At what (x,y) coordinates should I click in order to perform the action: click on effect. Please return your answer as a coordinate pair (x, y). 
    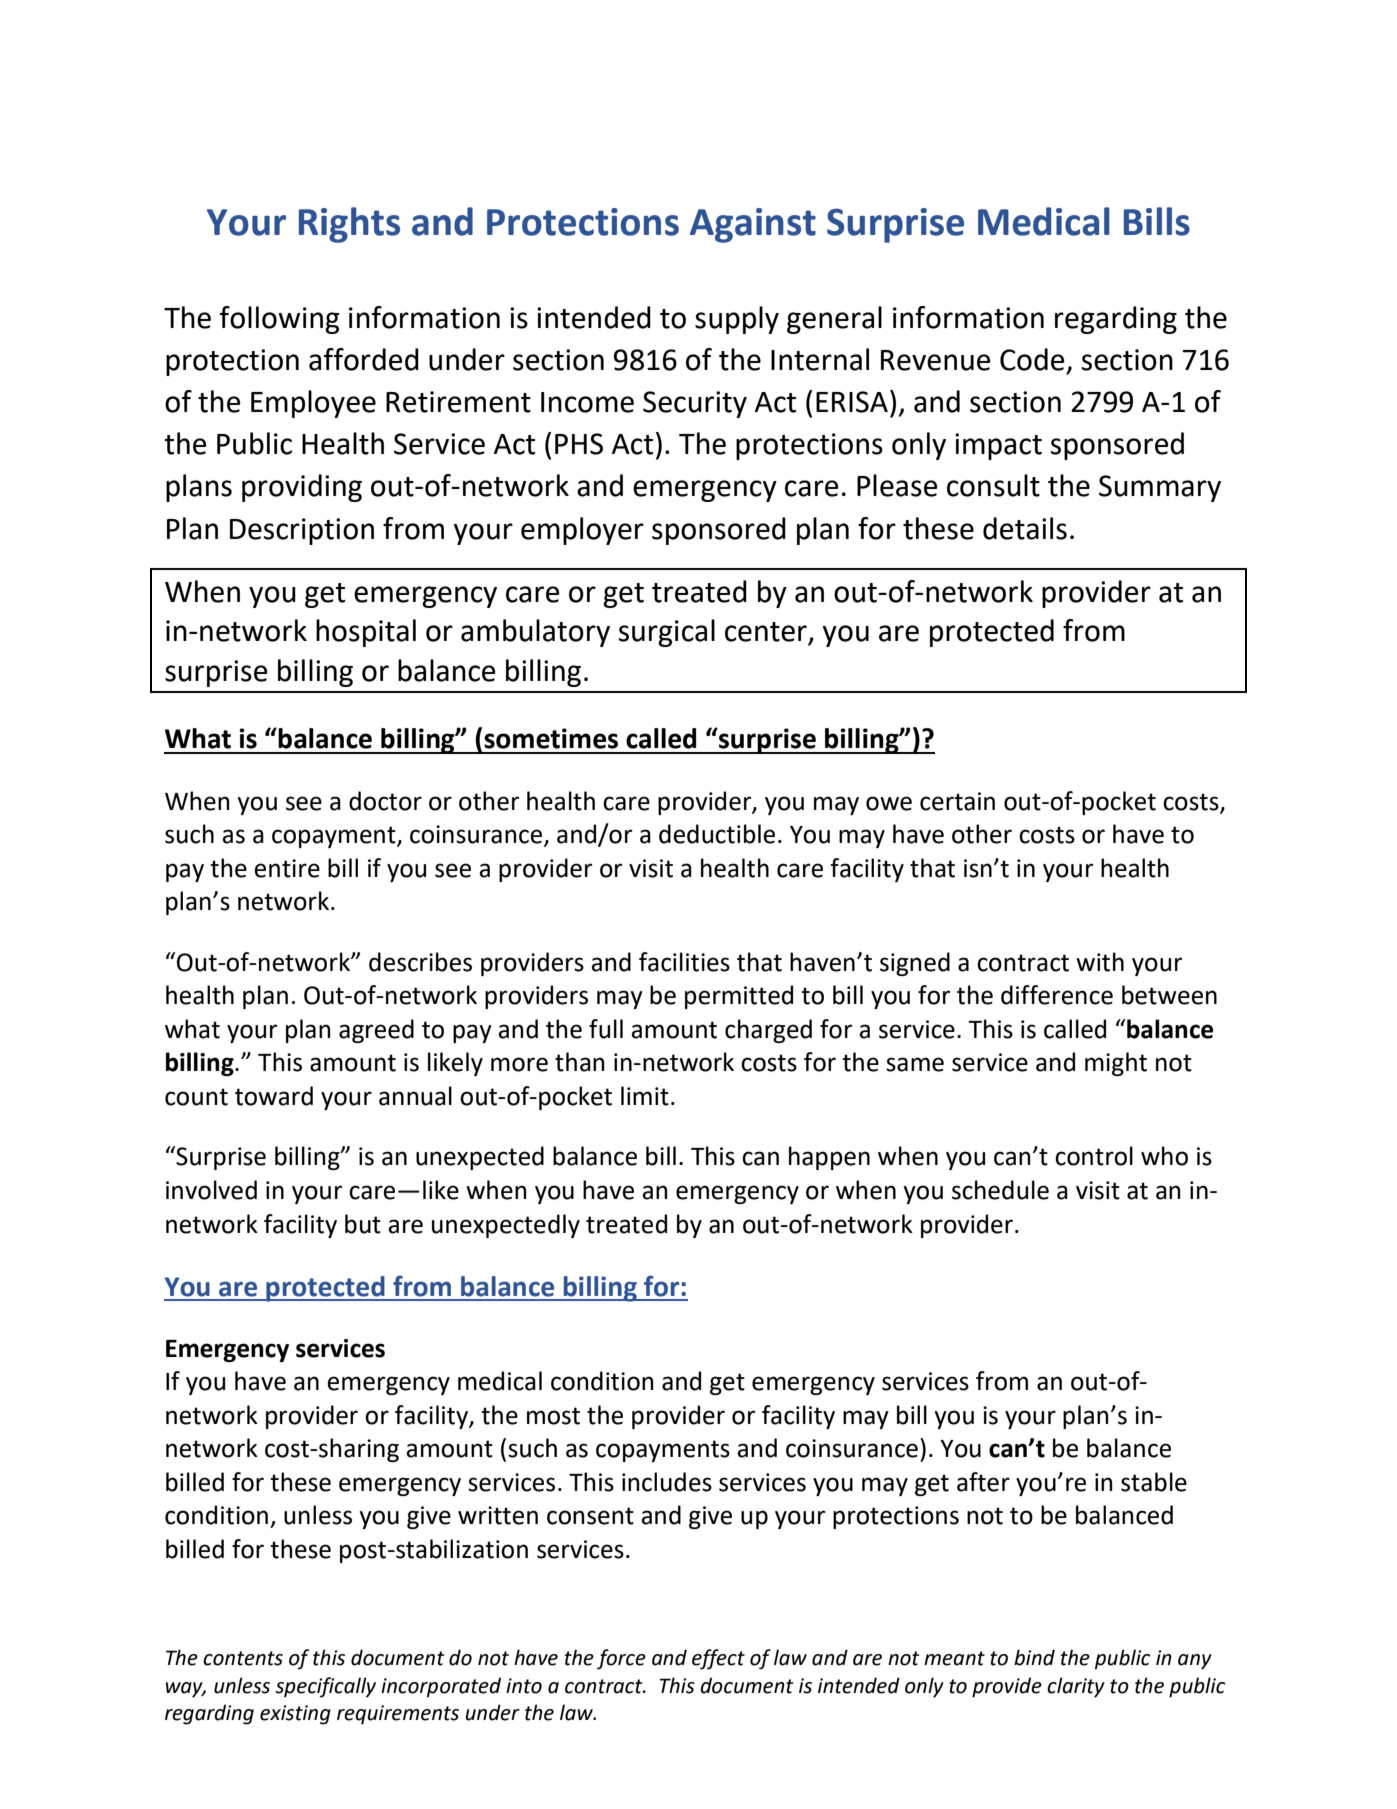
    Looking at the image, I should click on (718, 1659).
